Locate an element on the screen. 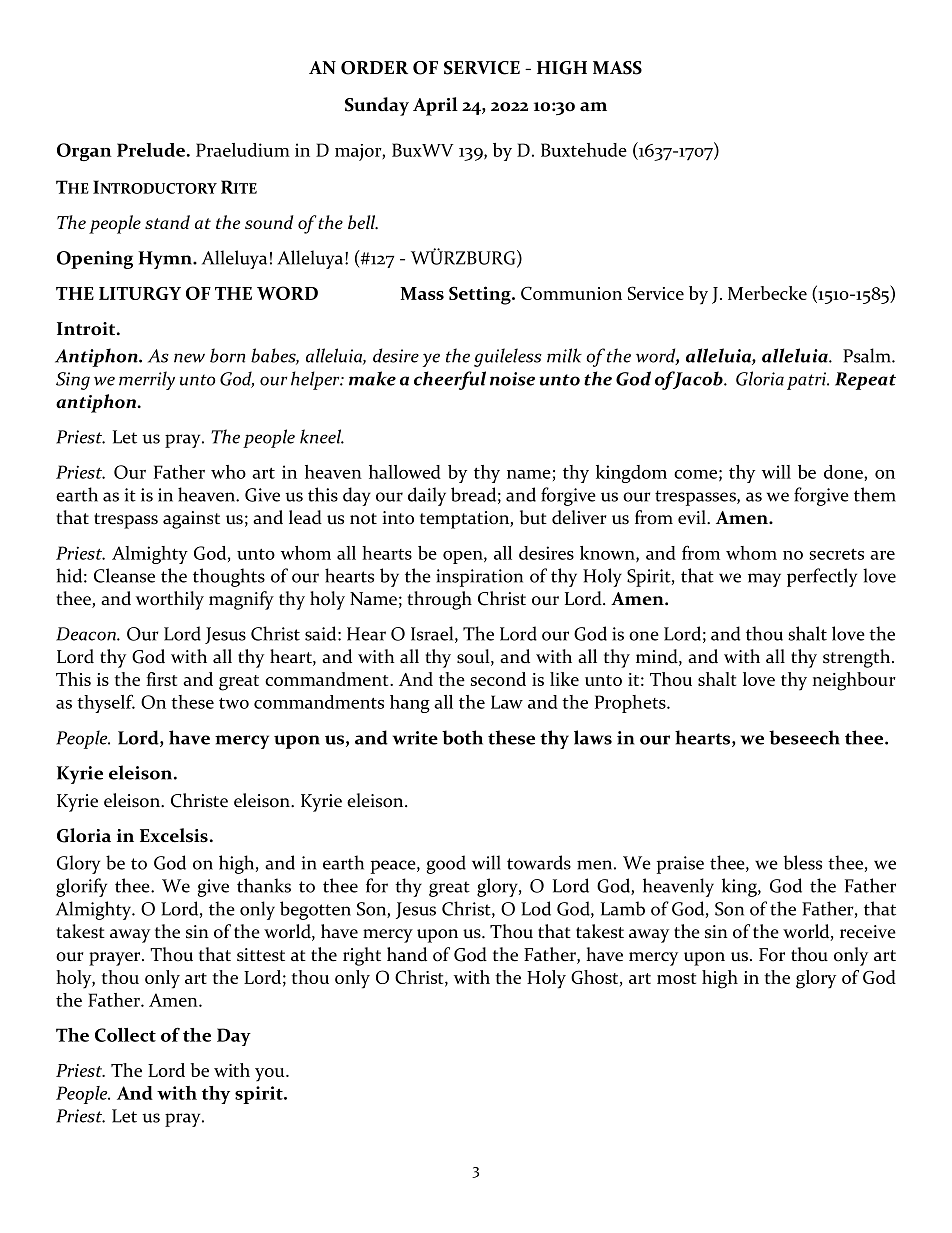 This screenshot has width=952, height=1233. merrily is located at coordinates (147, 380).
